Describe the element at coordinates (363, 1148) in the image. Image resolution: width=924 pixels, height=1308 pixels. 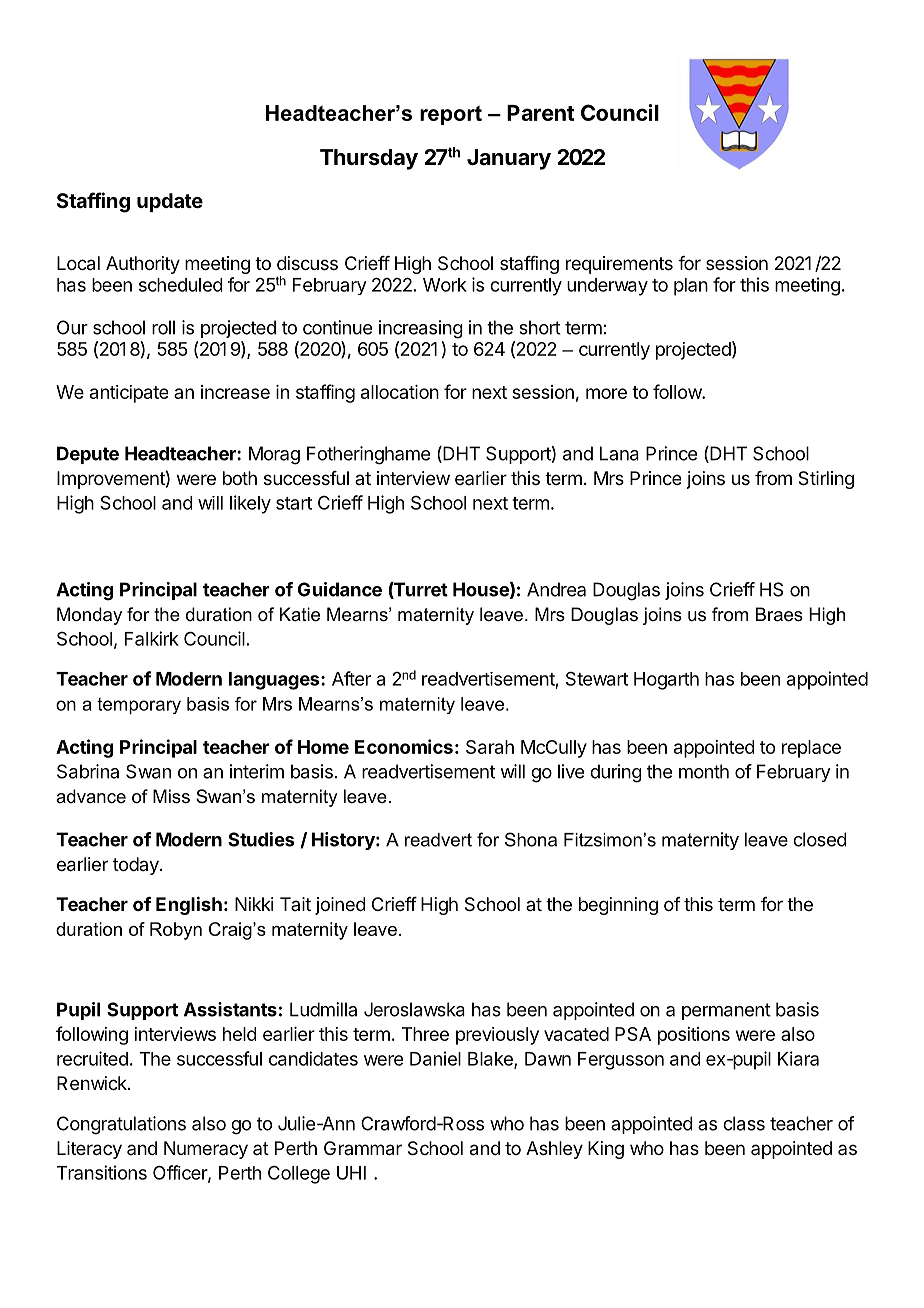
I see `Grammar` at that location.
